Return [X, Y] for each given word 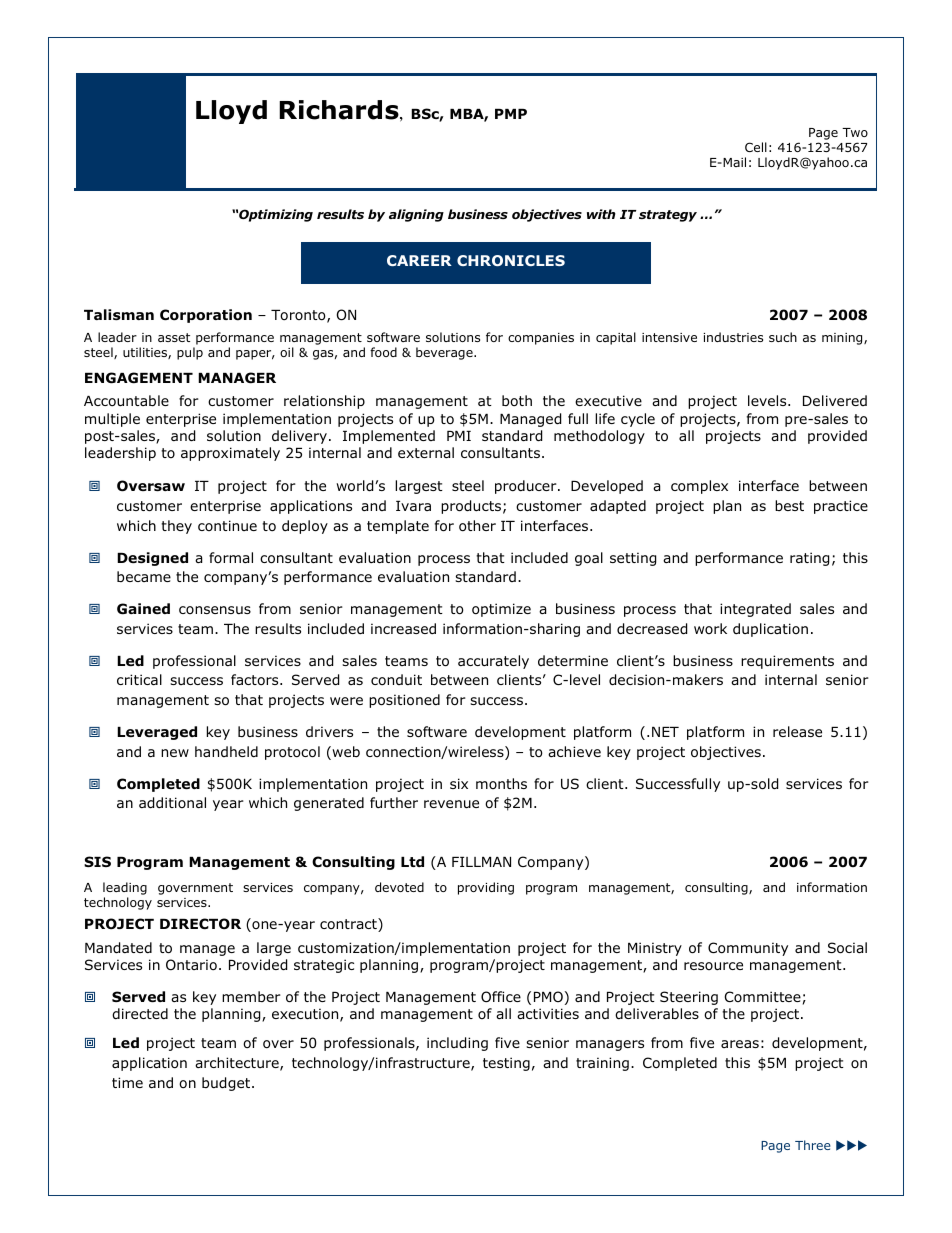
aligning [416, 215]
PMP [511, 114]
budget [227, 1084]
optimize [501, 610]
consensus [215, 610]
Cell [756, 147]
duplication [770, 630]
